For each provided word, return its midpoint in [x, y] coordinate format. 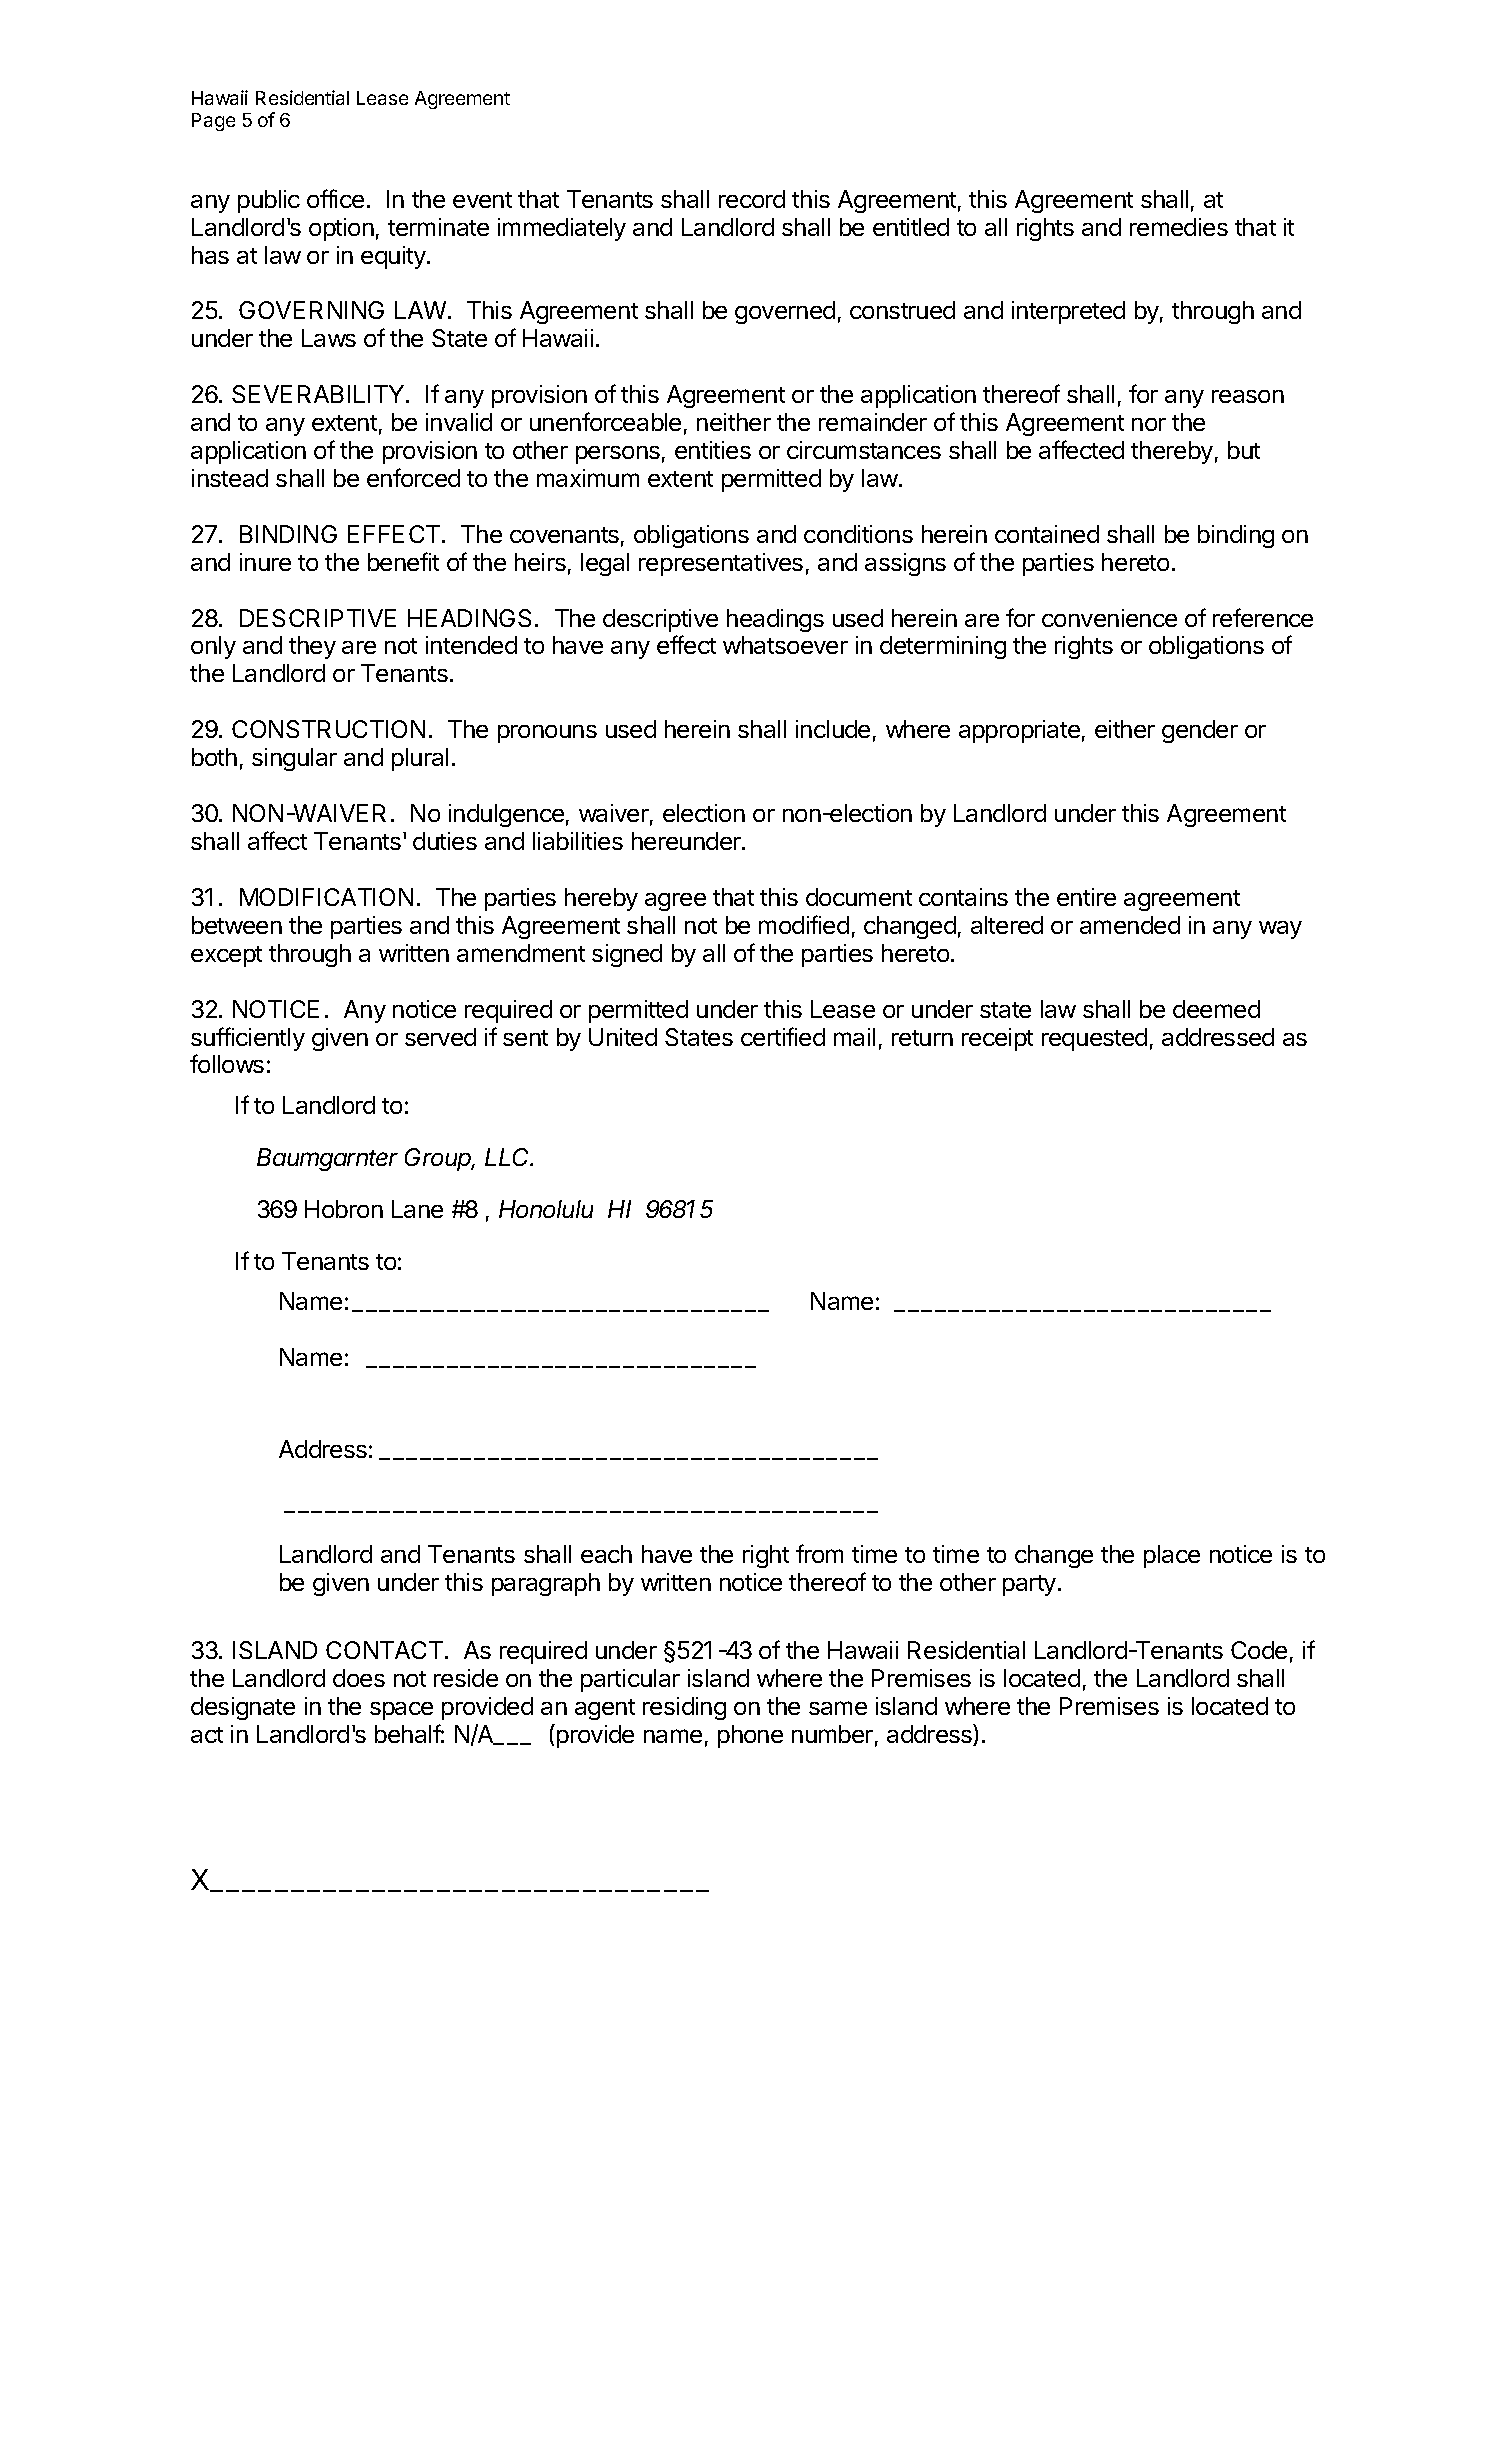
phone [750, 1736]
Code [1259, 1650]
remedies [1179, 227]
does [359, 1678]
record [752, 199]
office [335, 198]
